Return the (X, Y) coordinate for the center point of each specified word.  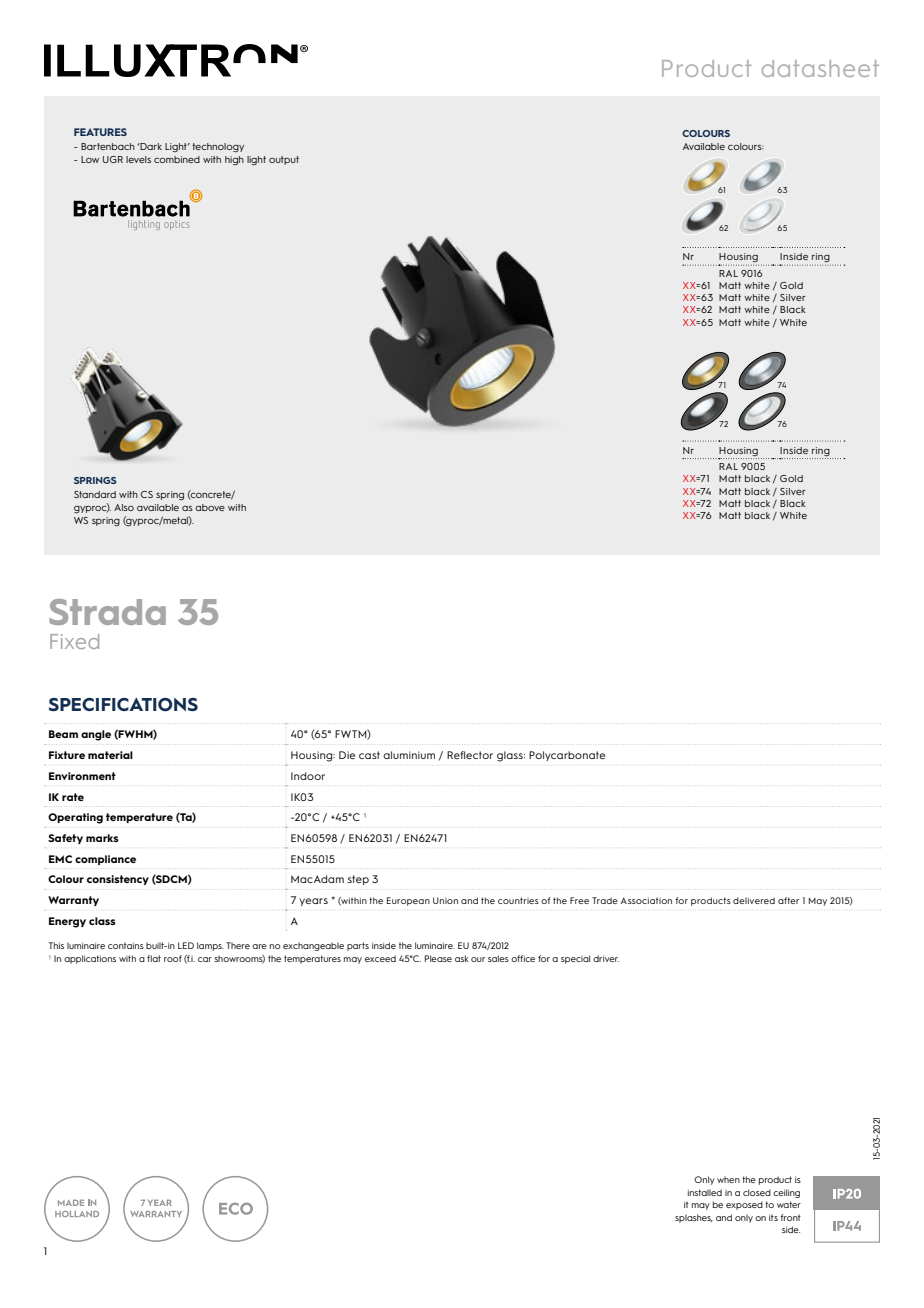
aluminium (409, 755)
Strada (107, 612)
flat (154, 958)
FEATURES (100, 132)
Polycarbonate (567, 756)
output (284, 160)
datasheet (820, 68)
